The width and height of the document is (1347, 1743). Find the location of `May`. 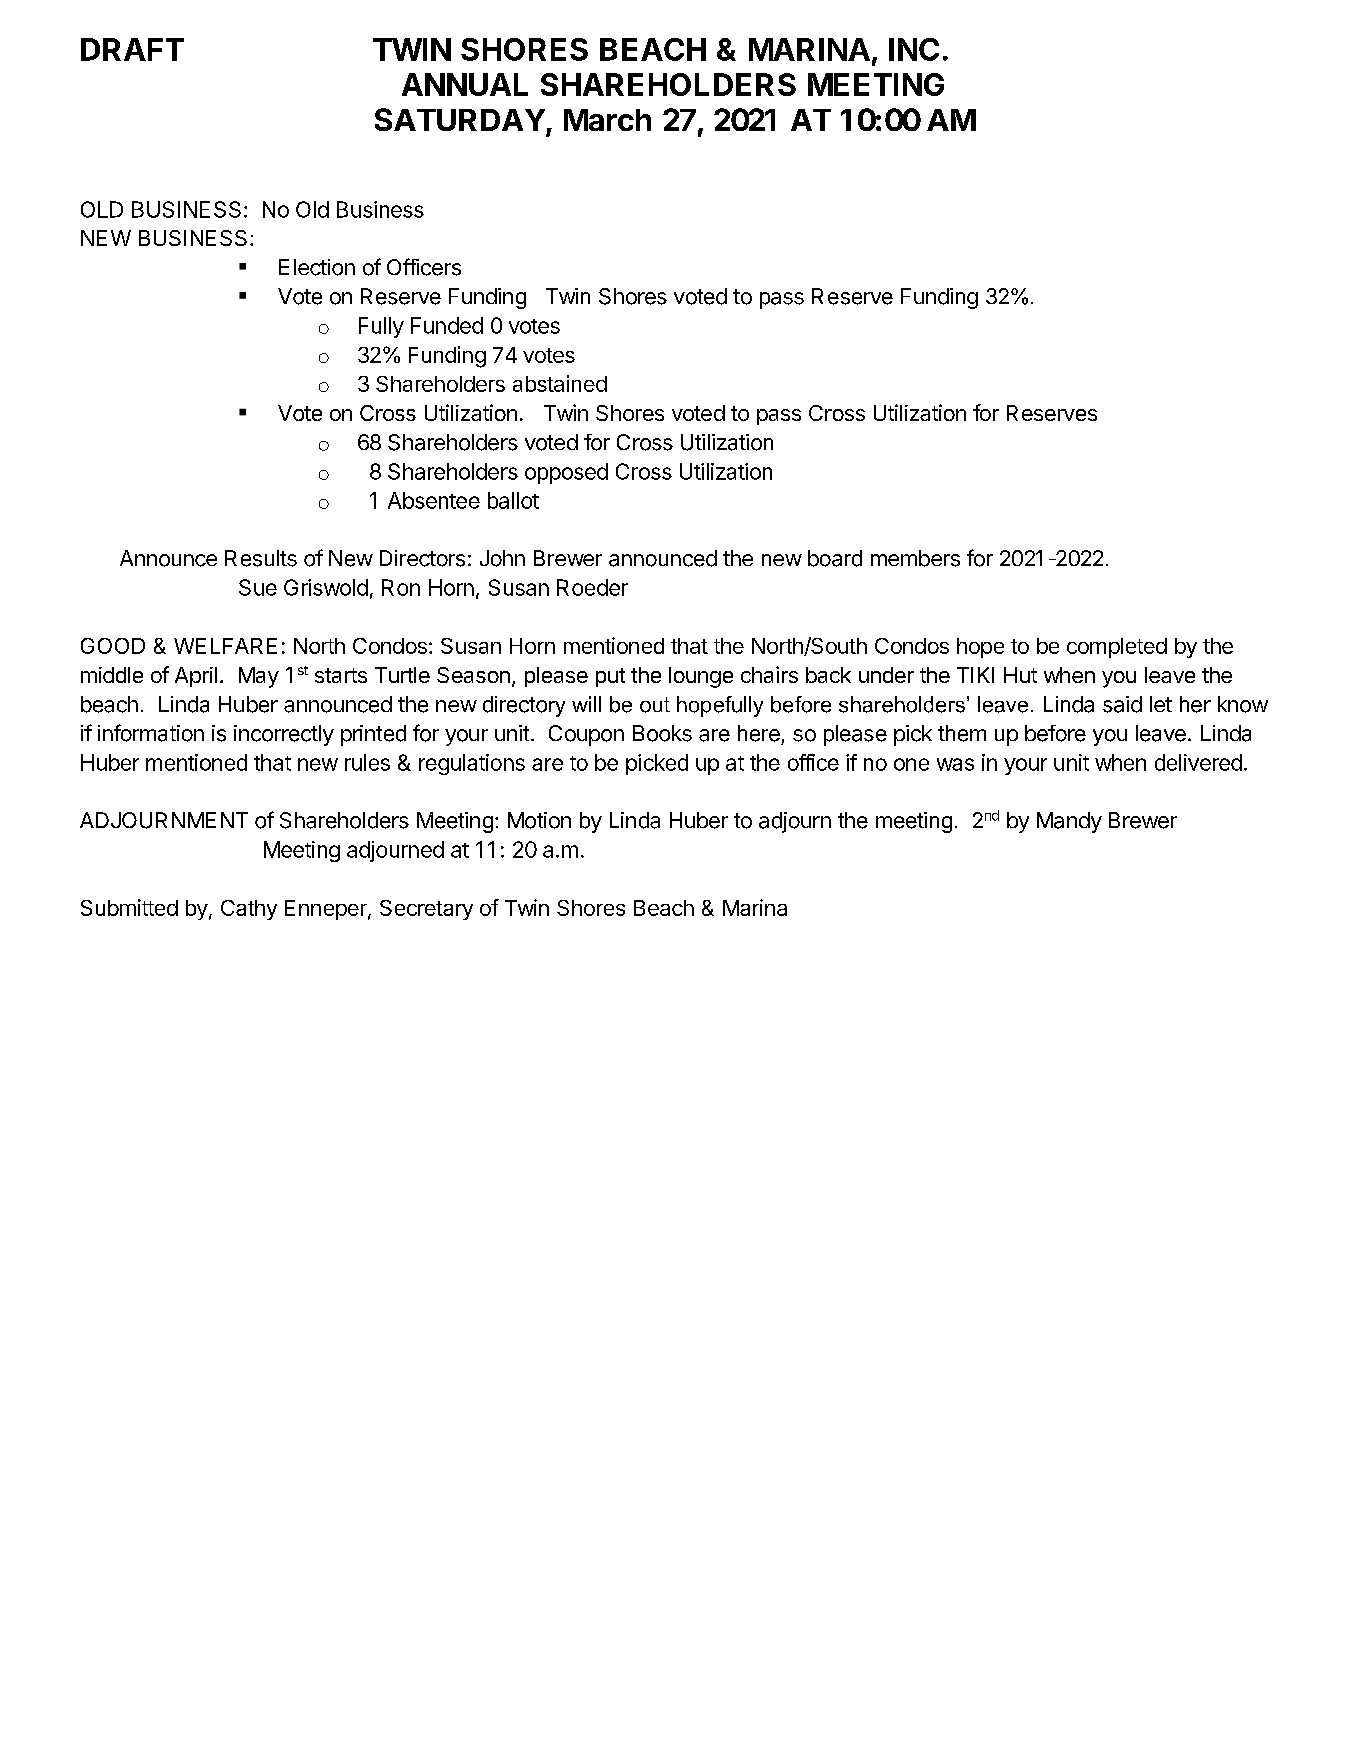

May is located at coordinates (259, 677).
